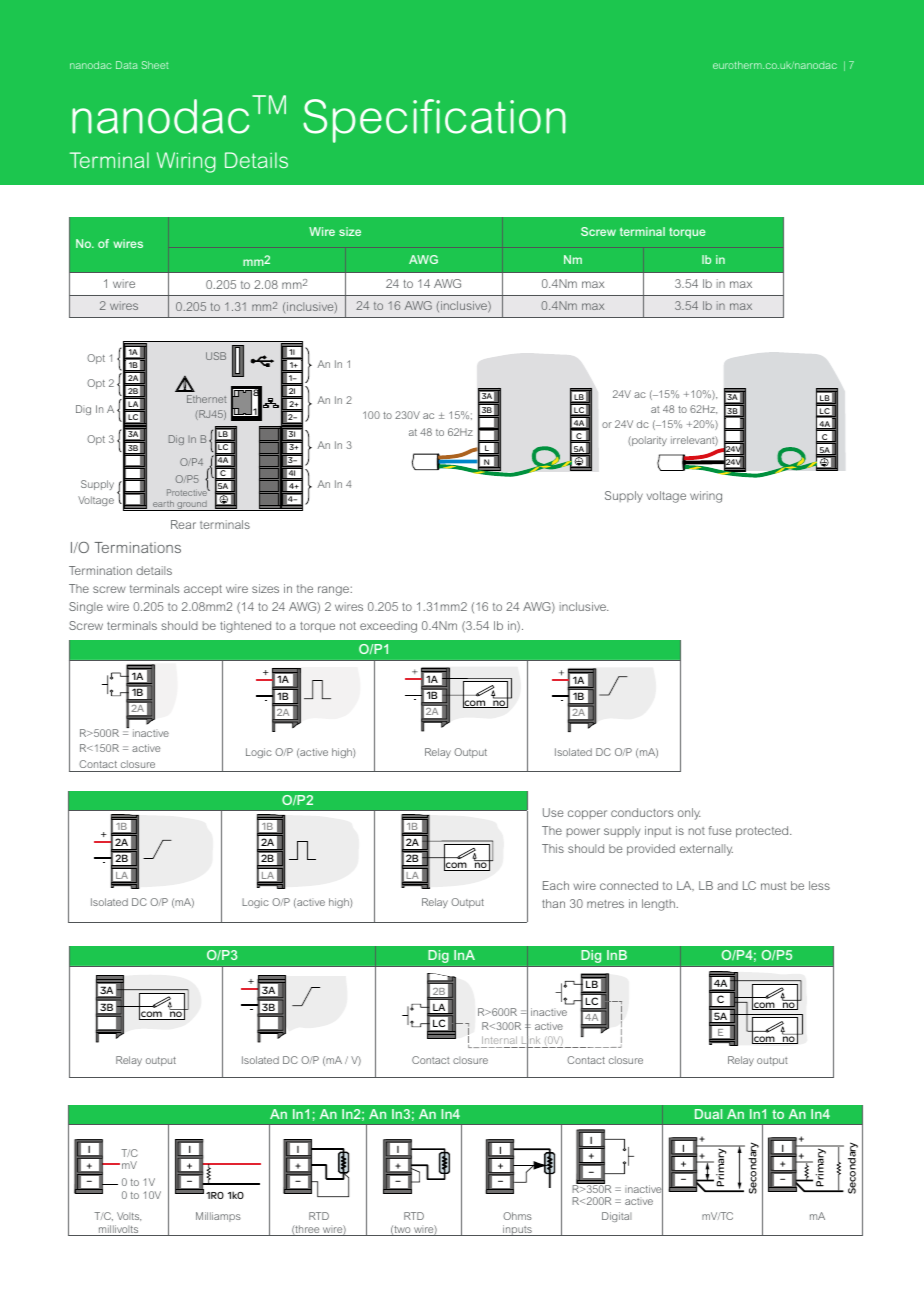 The width and height of the screenshot is (924, 1308). Describe the element at coordinates (434, 121) in the screenshot. I see `Specification` at that location.
